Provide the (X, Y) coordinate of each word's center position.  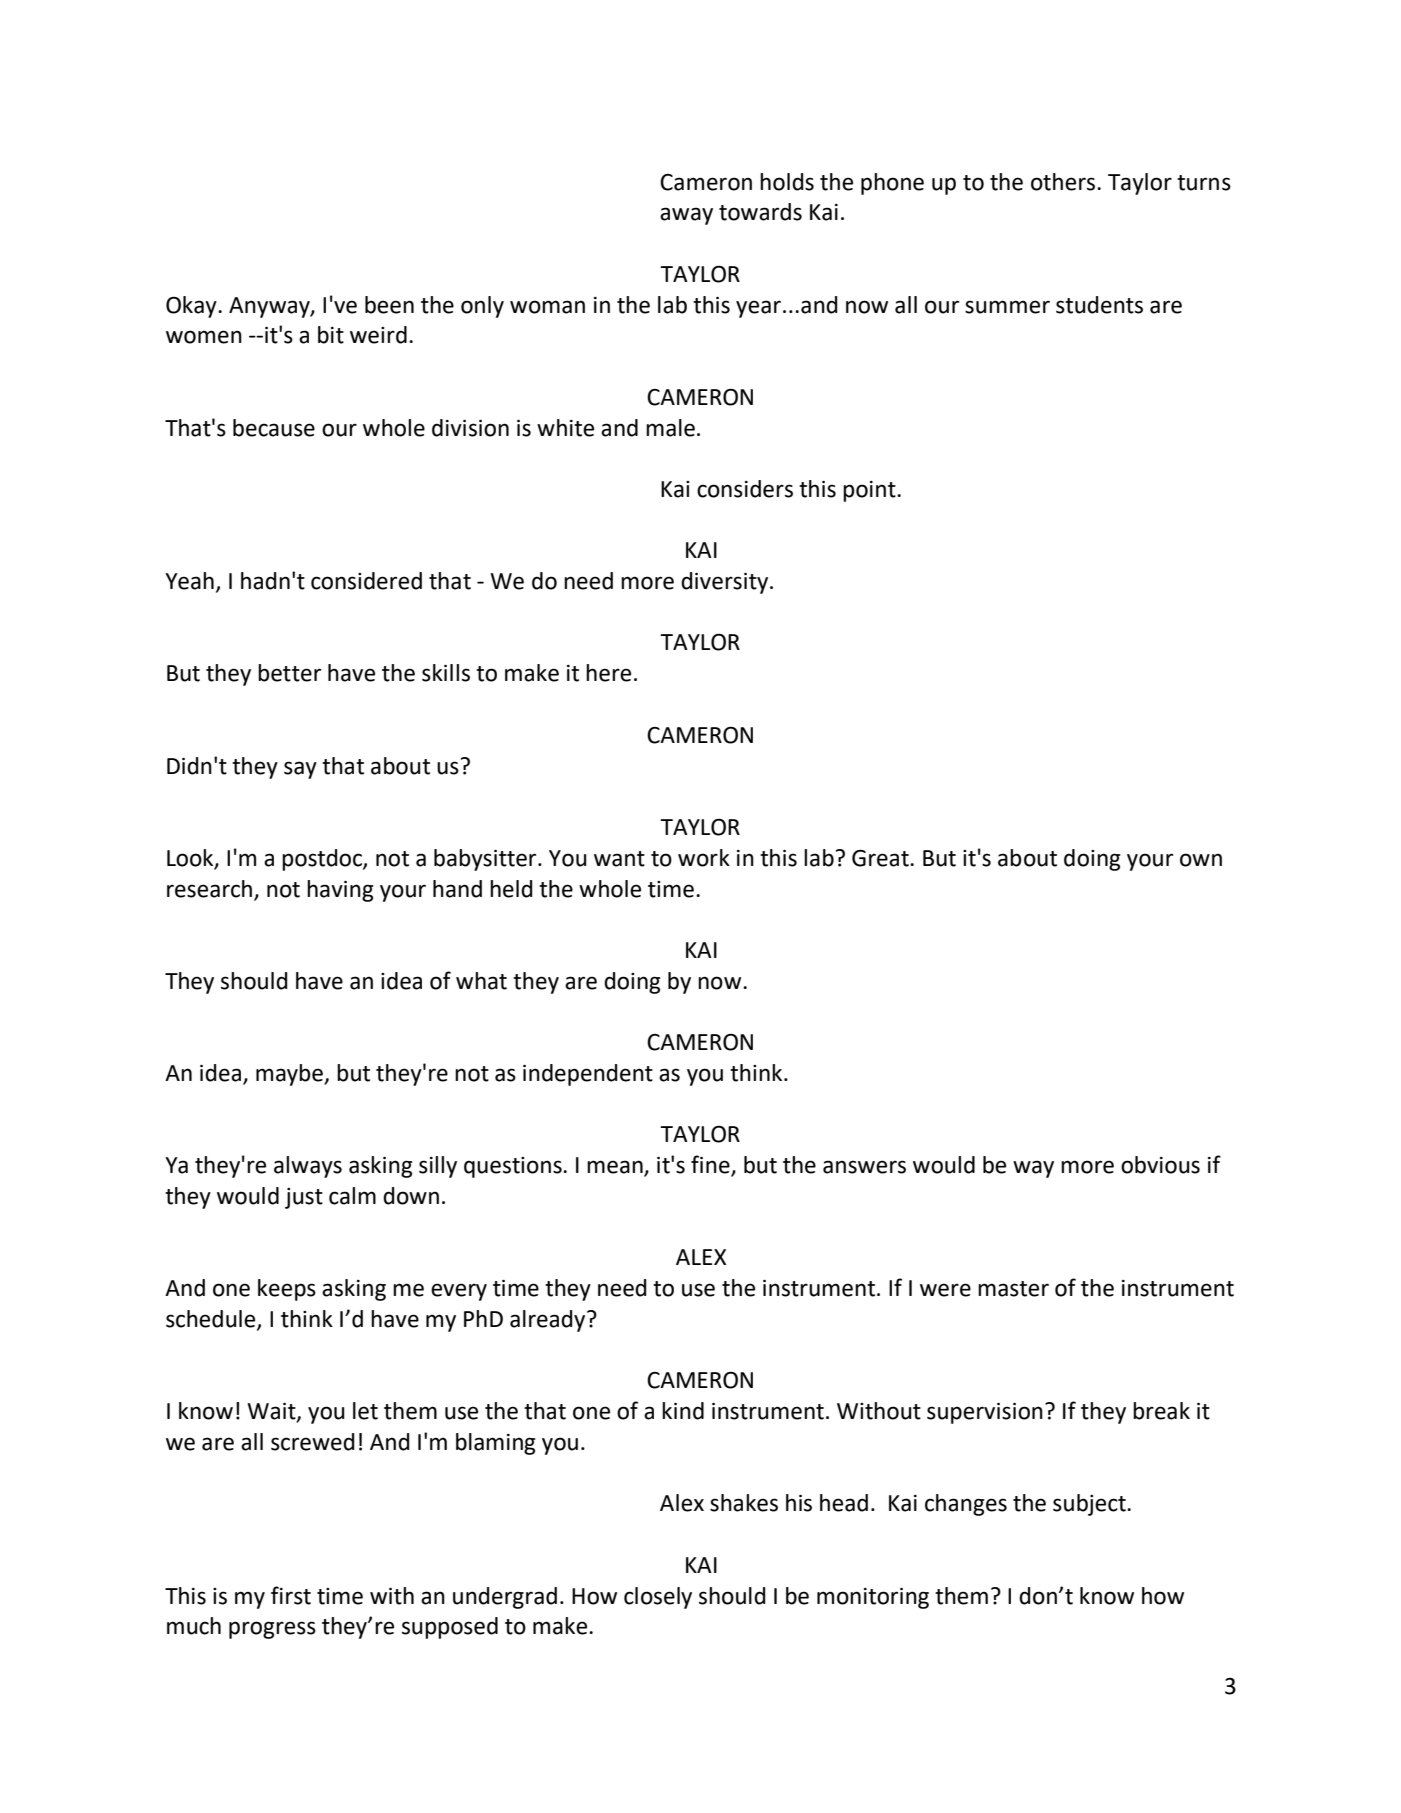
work (704, 858)
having (340, 891)
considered (366, 581)
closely (658, 1598)
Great (881, 858)
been (389, 305)
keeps (287, 1290)
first (291, 1595)
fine (711, 1165)
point (870, 491)
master (1013, 1289)
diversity (726, 583)
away (686, 216)
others (1063, 182)
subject (1090, 1505)
